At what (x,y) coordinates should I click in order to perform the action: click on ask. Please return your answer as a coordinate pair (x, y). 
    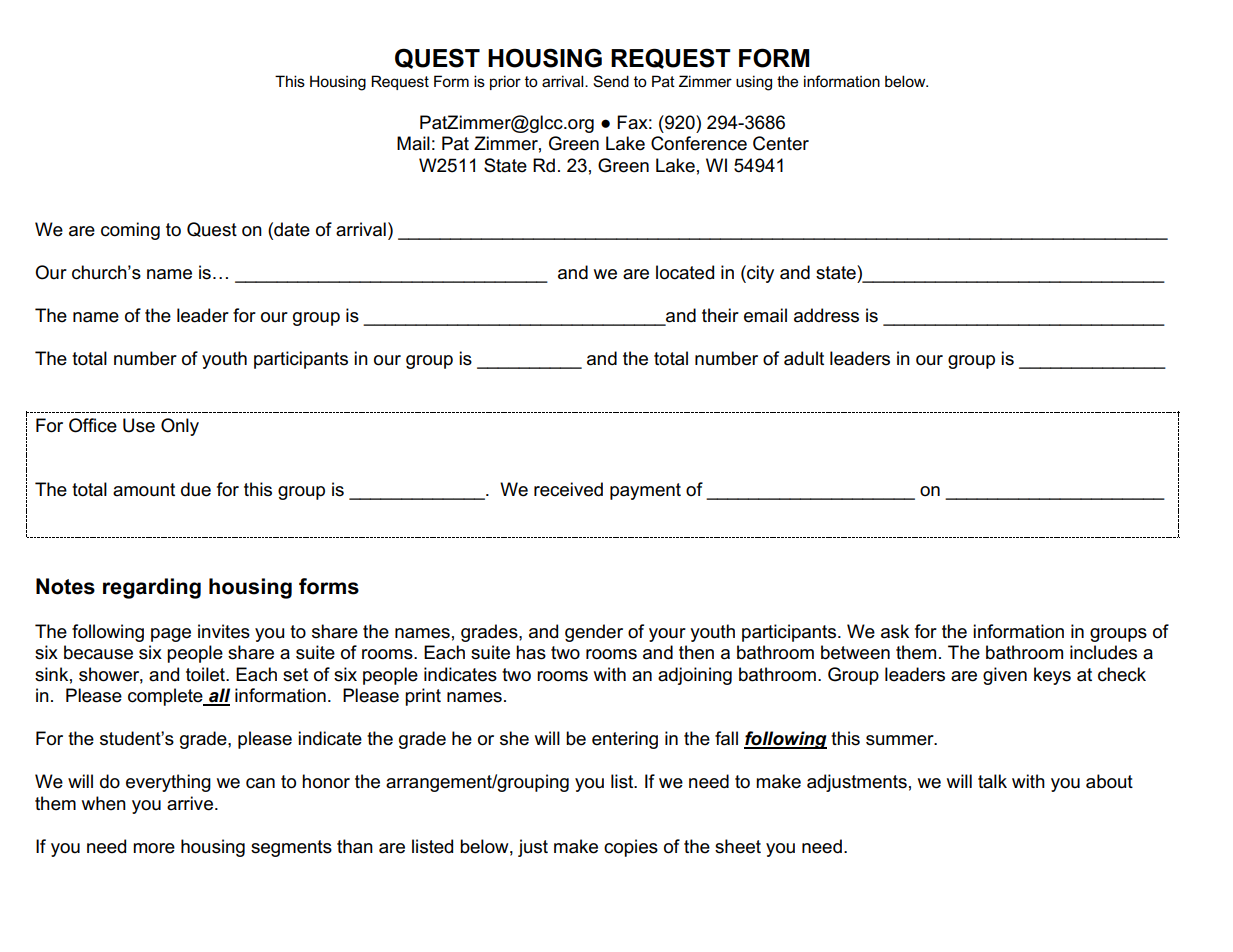
    Looking at the image, I should click on (895, 631).
